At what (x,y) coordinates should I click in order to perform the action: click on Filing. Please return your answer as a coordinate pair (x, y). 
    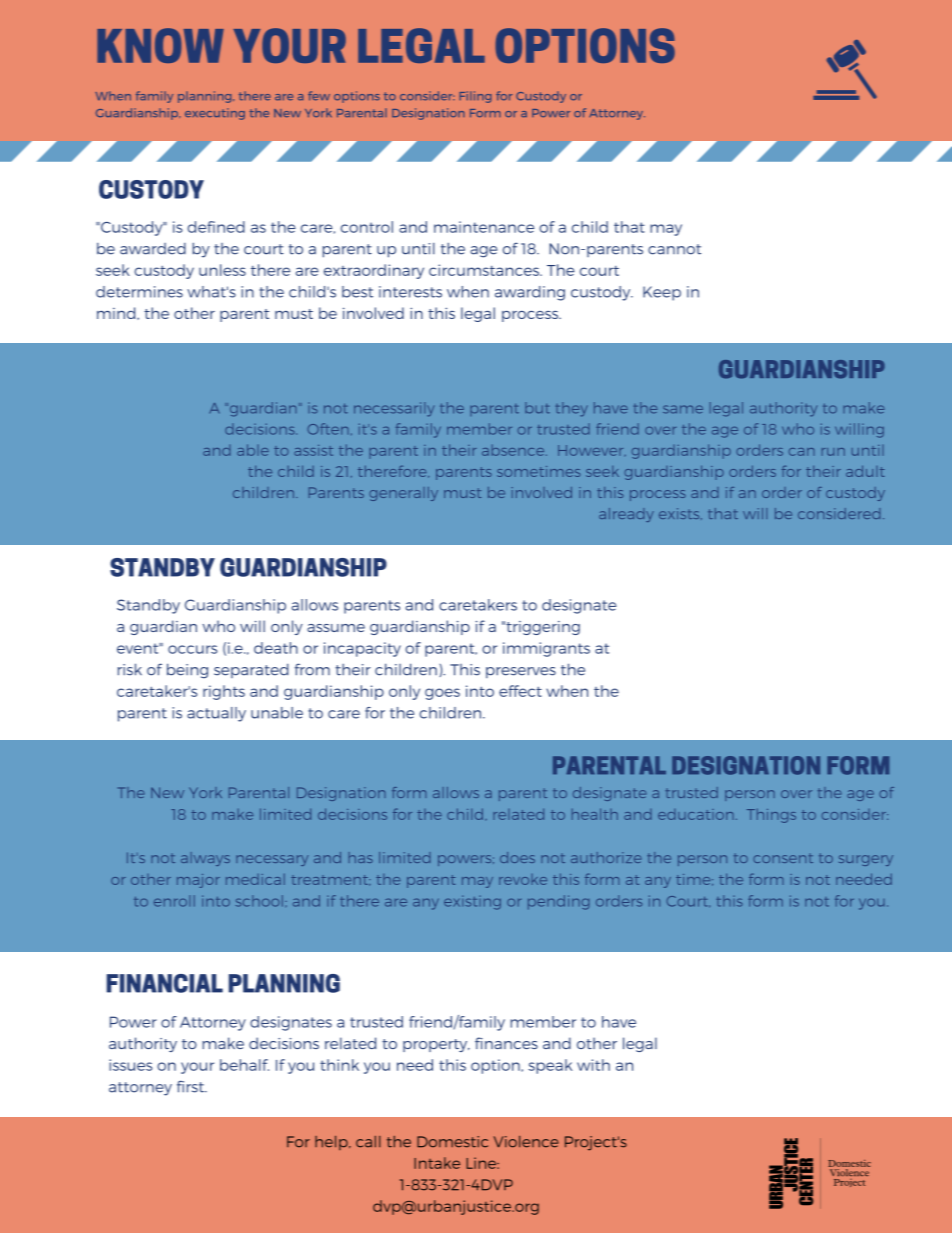
    Looking at the image, I should click on (475, 97).
